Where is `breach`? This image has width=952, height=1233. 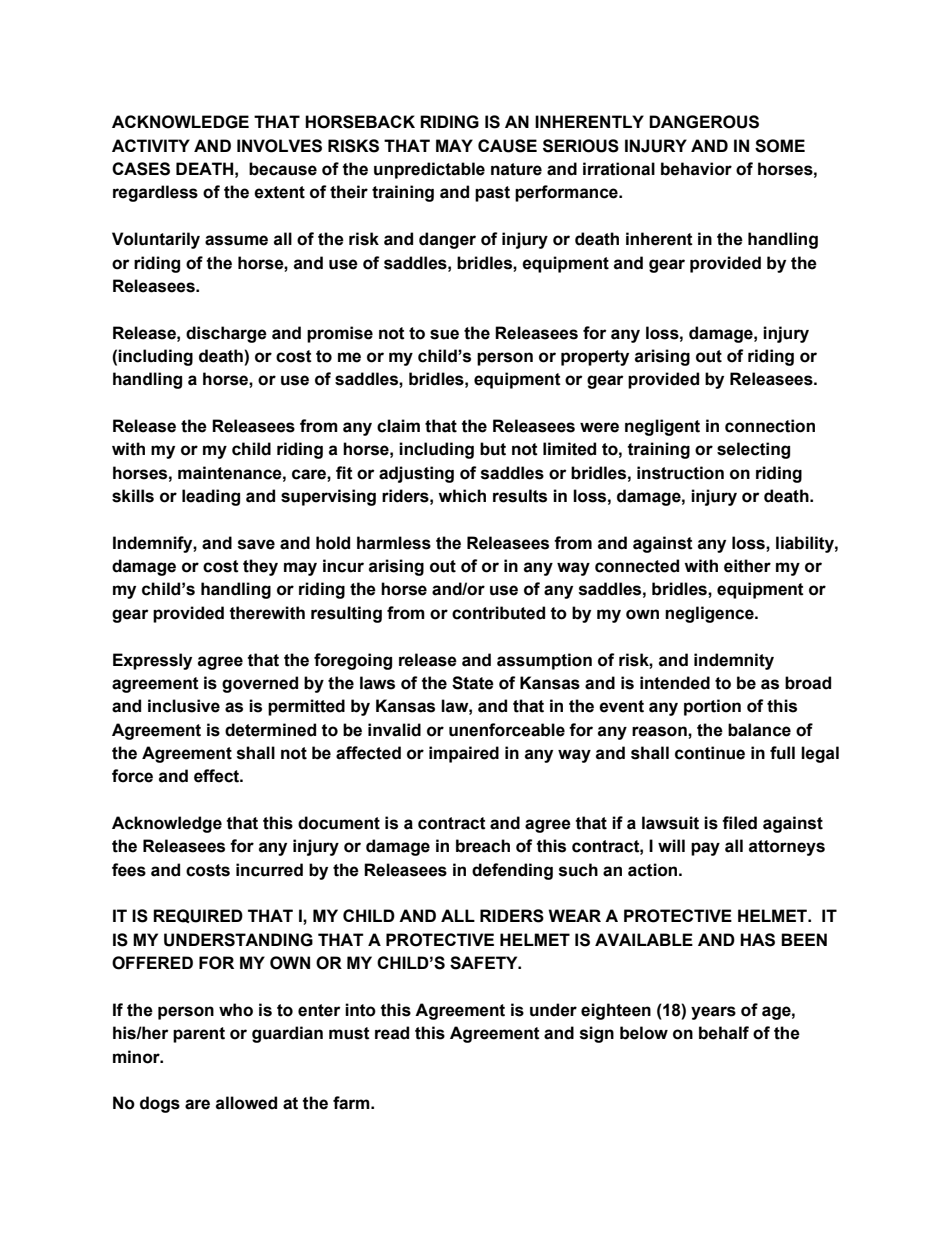 breach is located at coordinates (483, 846).
